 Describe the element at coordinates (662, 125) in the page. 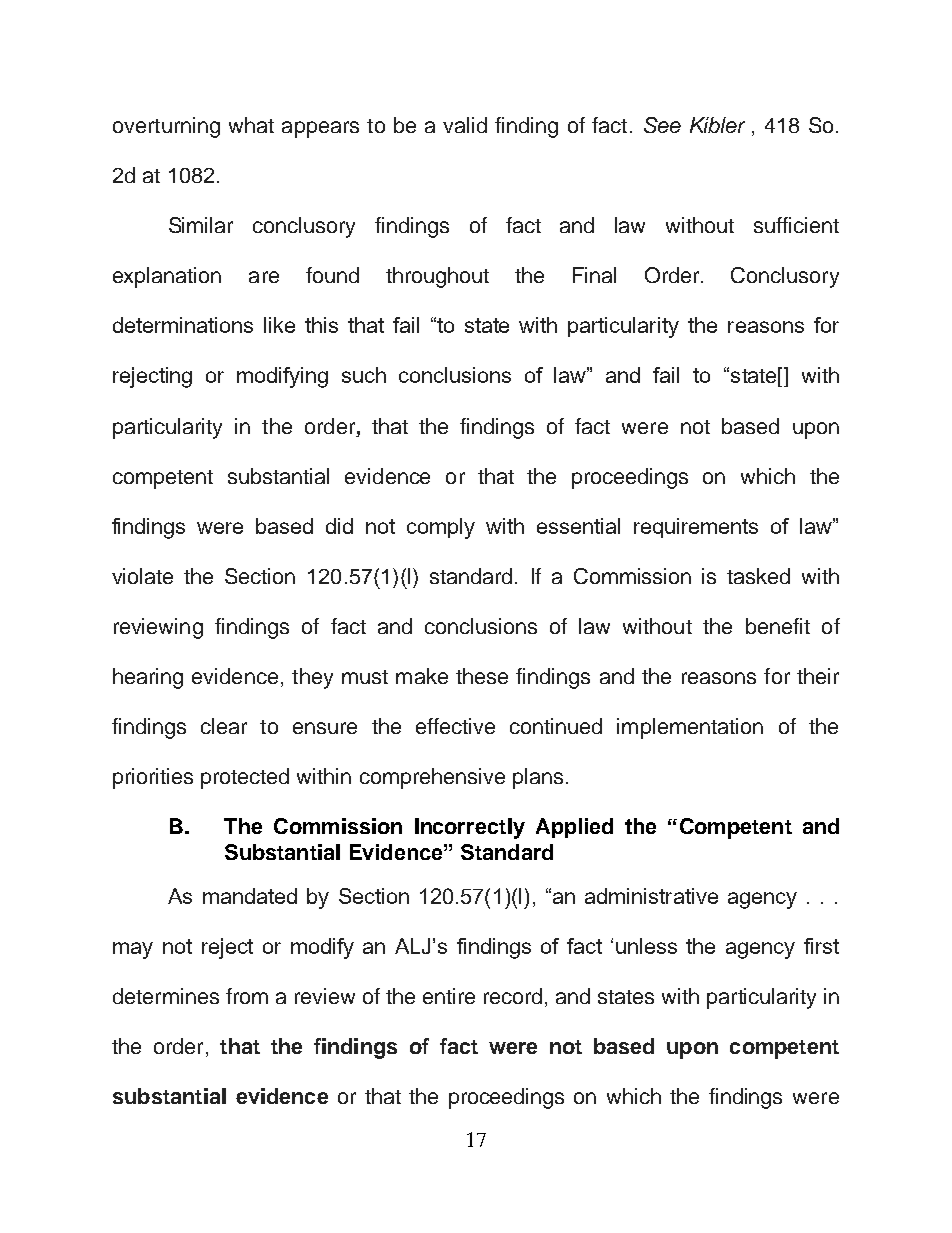

I see `See` at that location.
